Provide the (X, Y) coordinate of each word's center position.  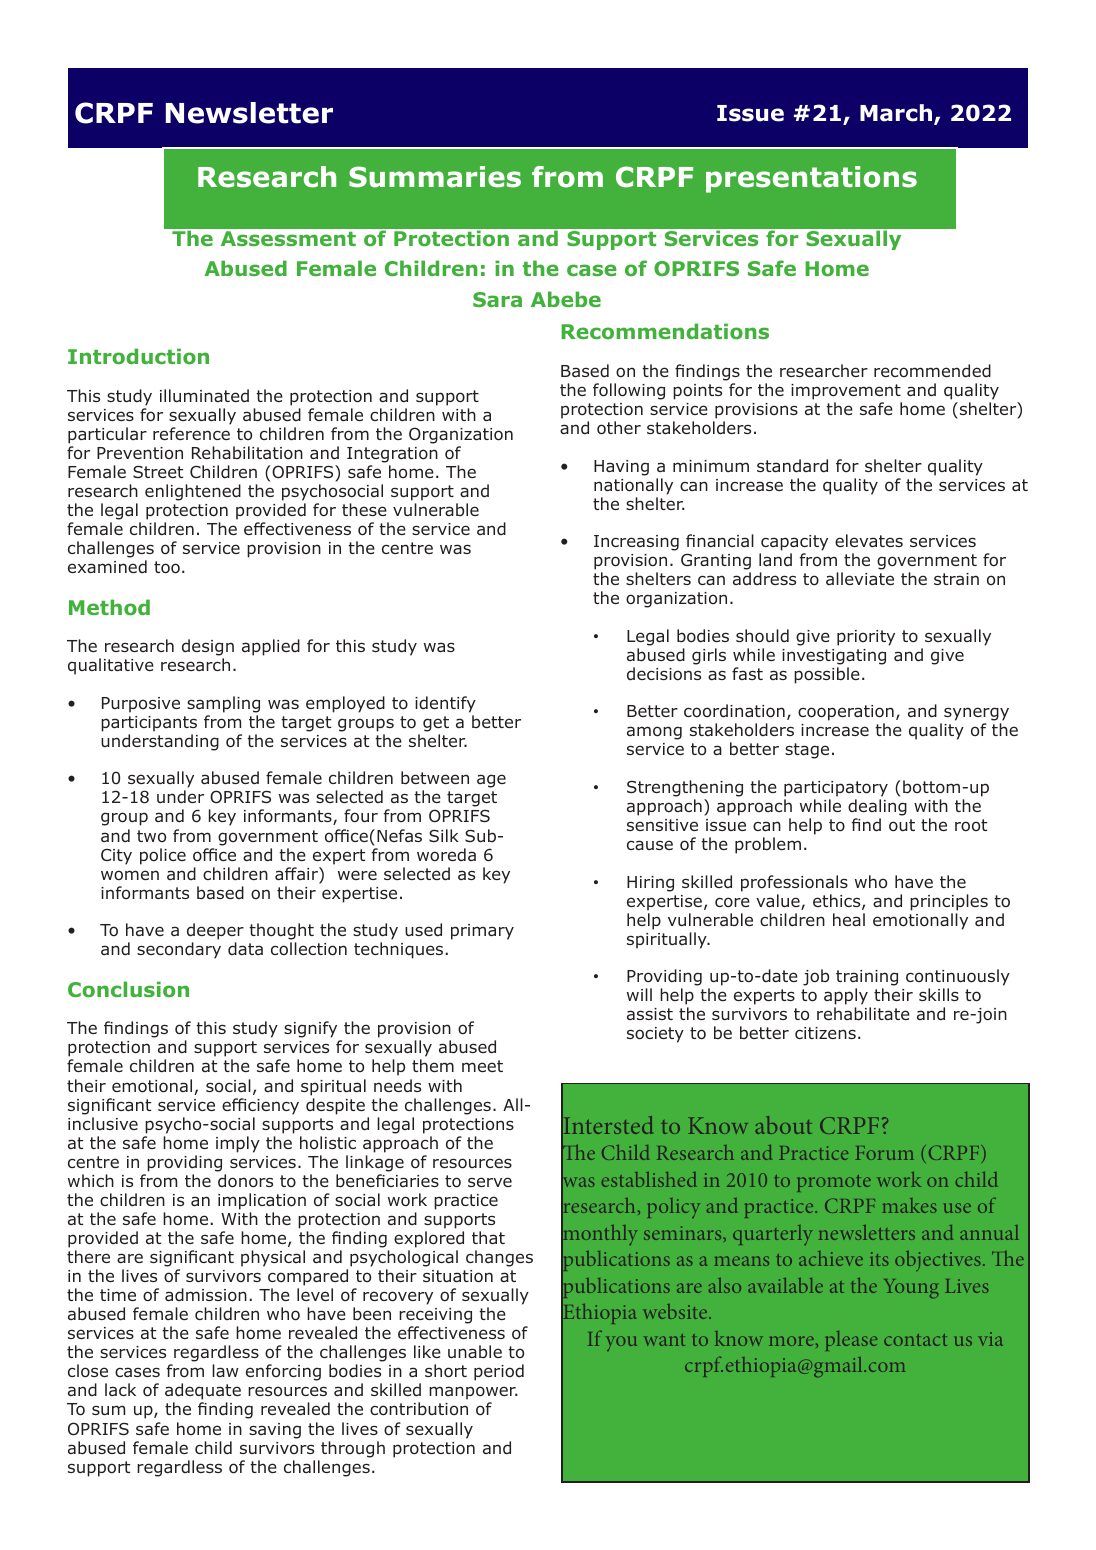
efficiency (260, 1106)
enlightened (193, 492)
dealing (877, 807)
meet (482, 1066)
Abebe (566, 299)
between (435, 778)
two (151, 836)
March (897, 114)
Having (621, 468)
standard (792, 466)
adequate (203, 1393)
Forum (885, 1153)
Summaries (435, 177)
